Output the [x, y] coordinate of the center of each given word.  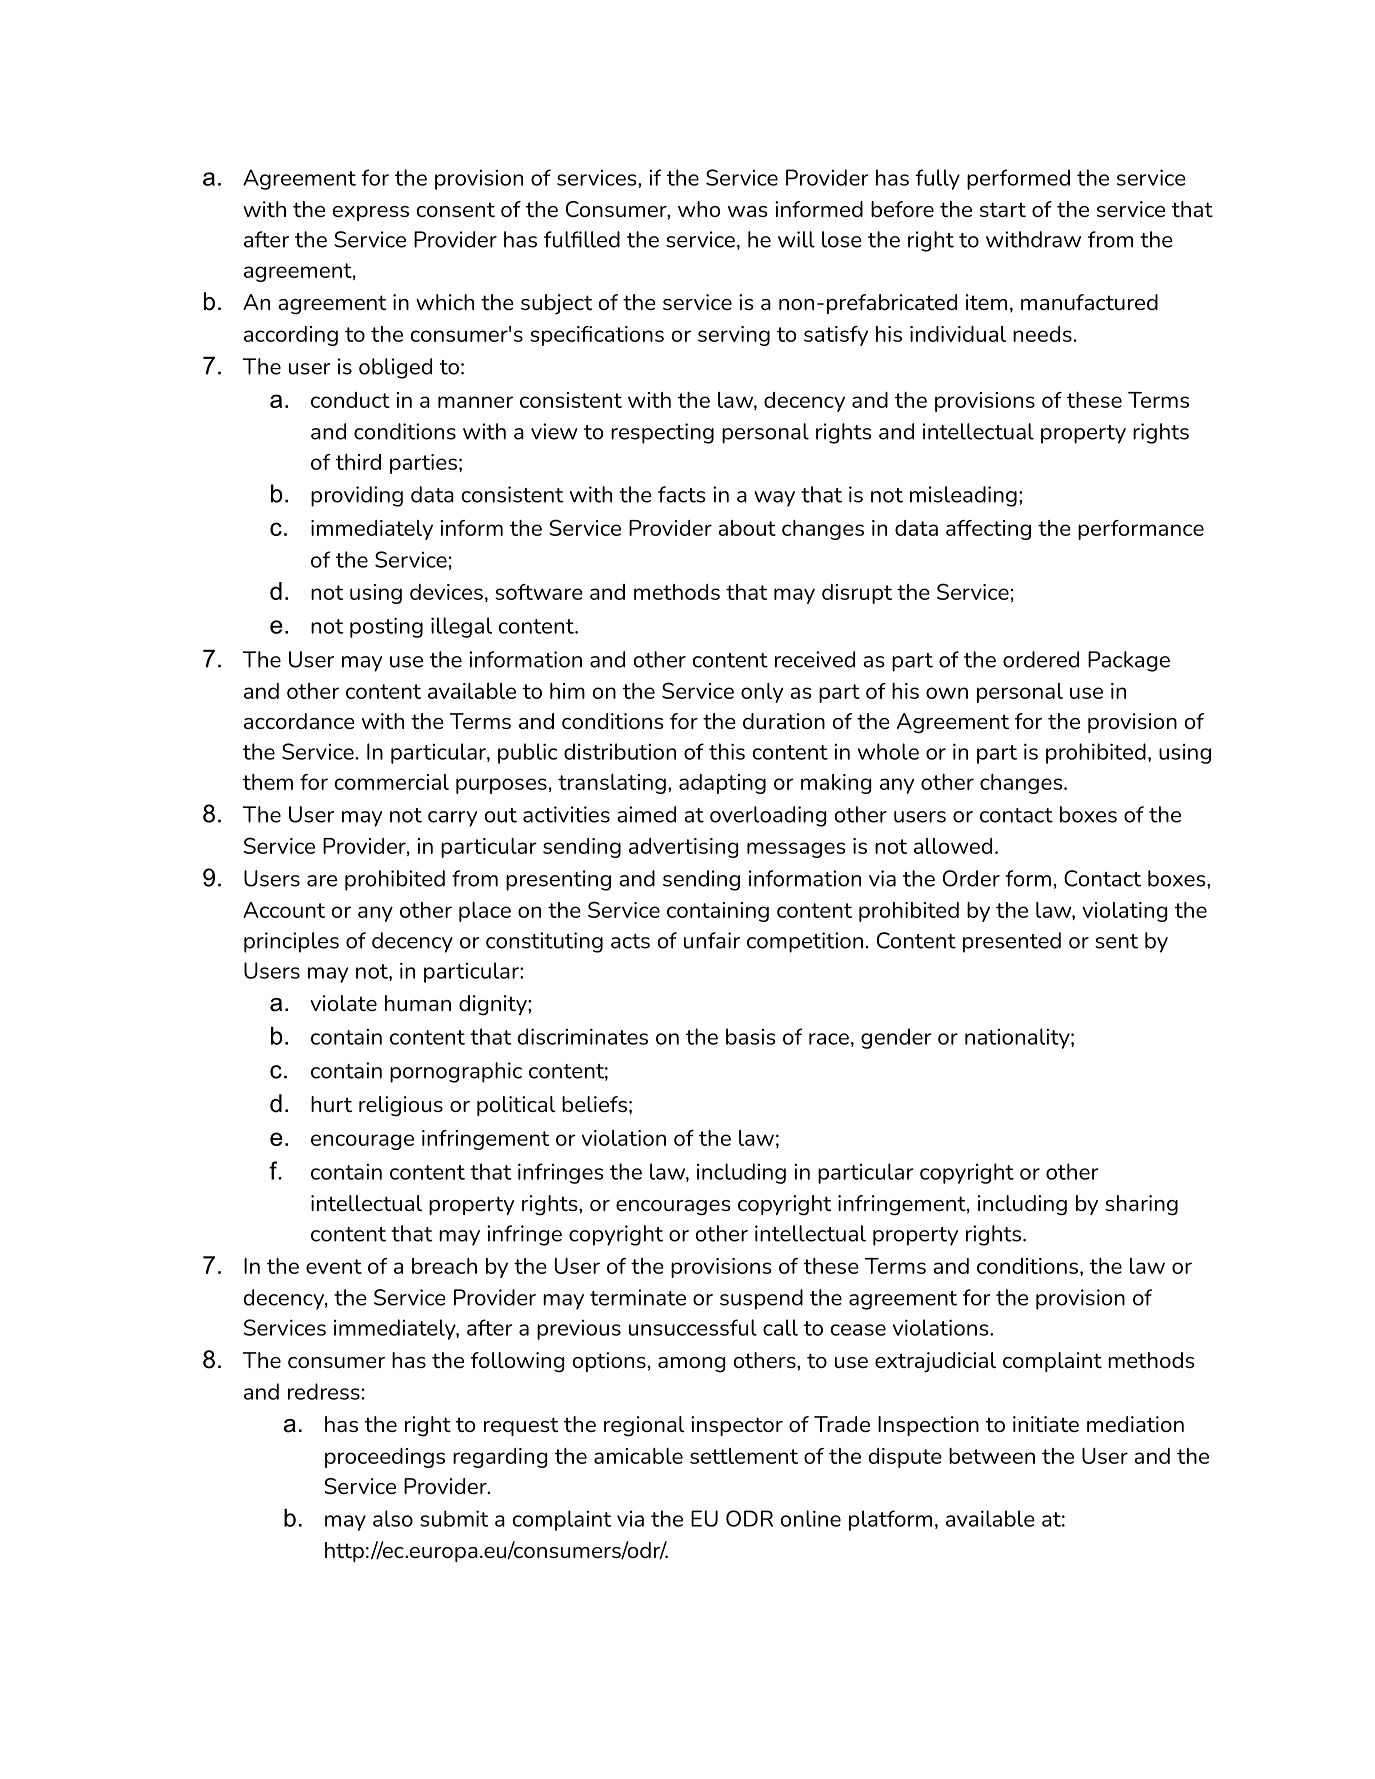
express [370, 213]
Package [1129, 661]
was [747, 211]
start [1003, 209]
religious [401, 1106]
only [762, 693]
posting [386, 627]
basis [751, 1036]
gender [896, 1038]
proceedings [385, 1458]
